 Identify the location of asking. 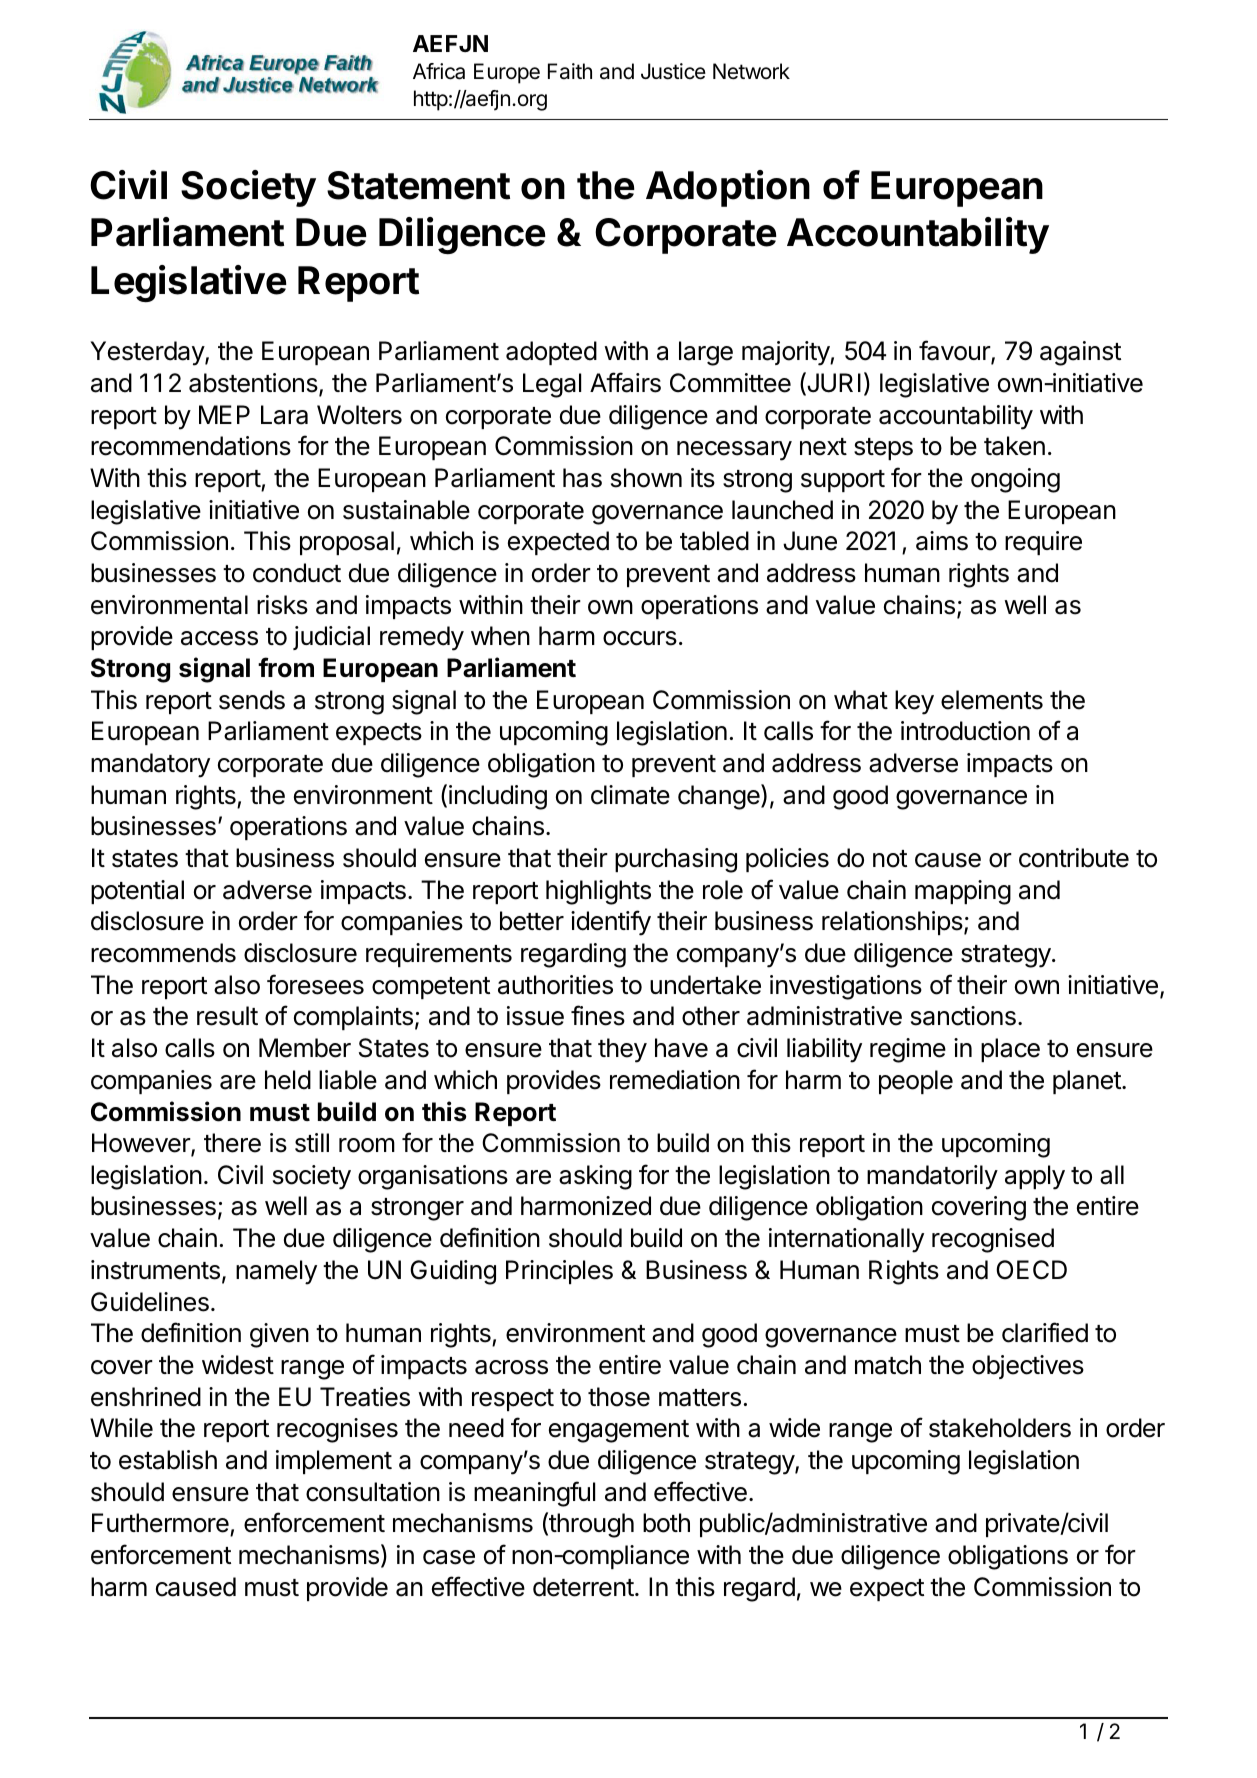
(595, 1177).
